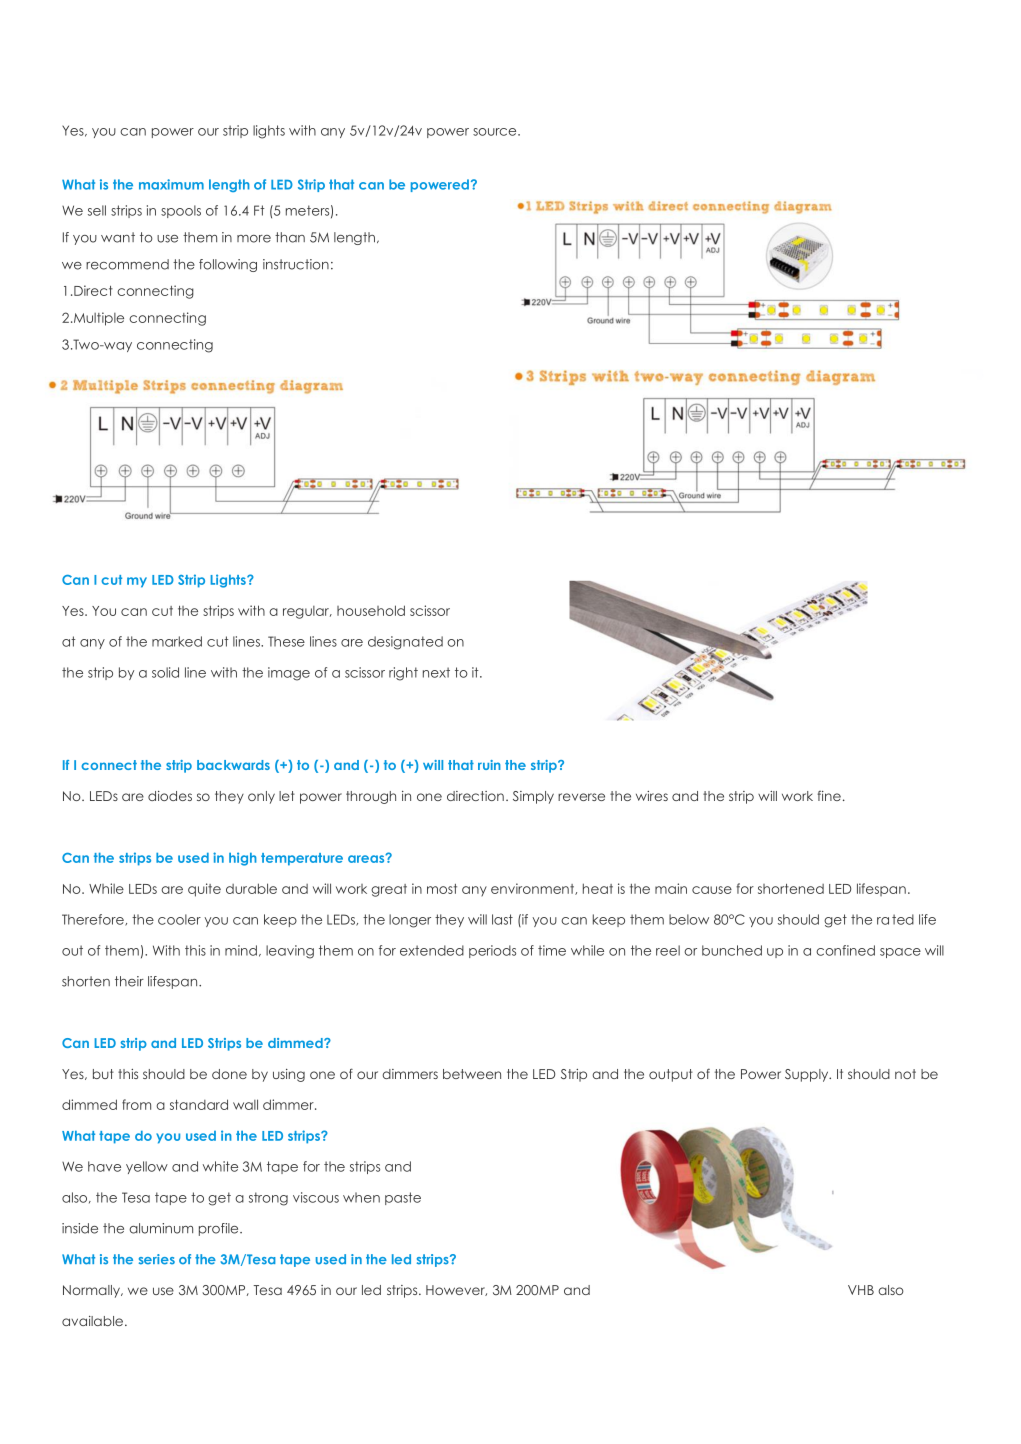 Image resolution: width=1021 pixels, height=1444 pixels. I want to click on instruction, so click(296, 264).
